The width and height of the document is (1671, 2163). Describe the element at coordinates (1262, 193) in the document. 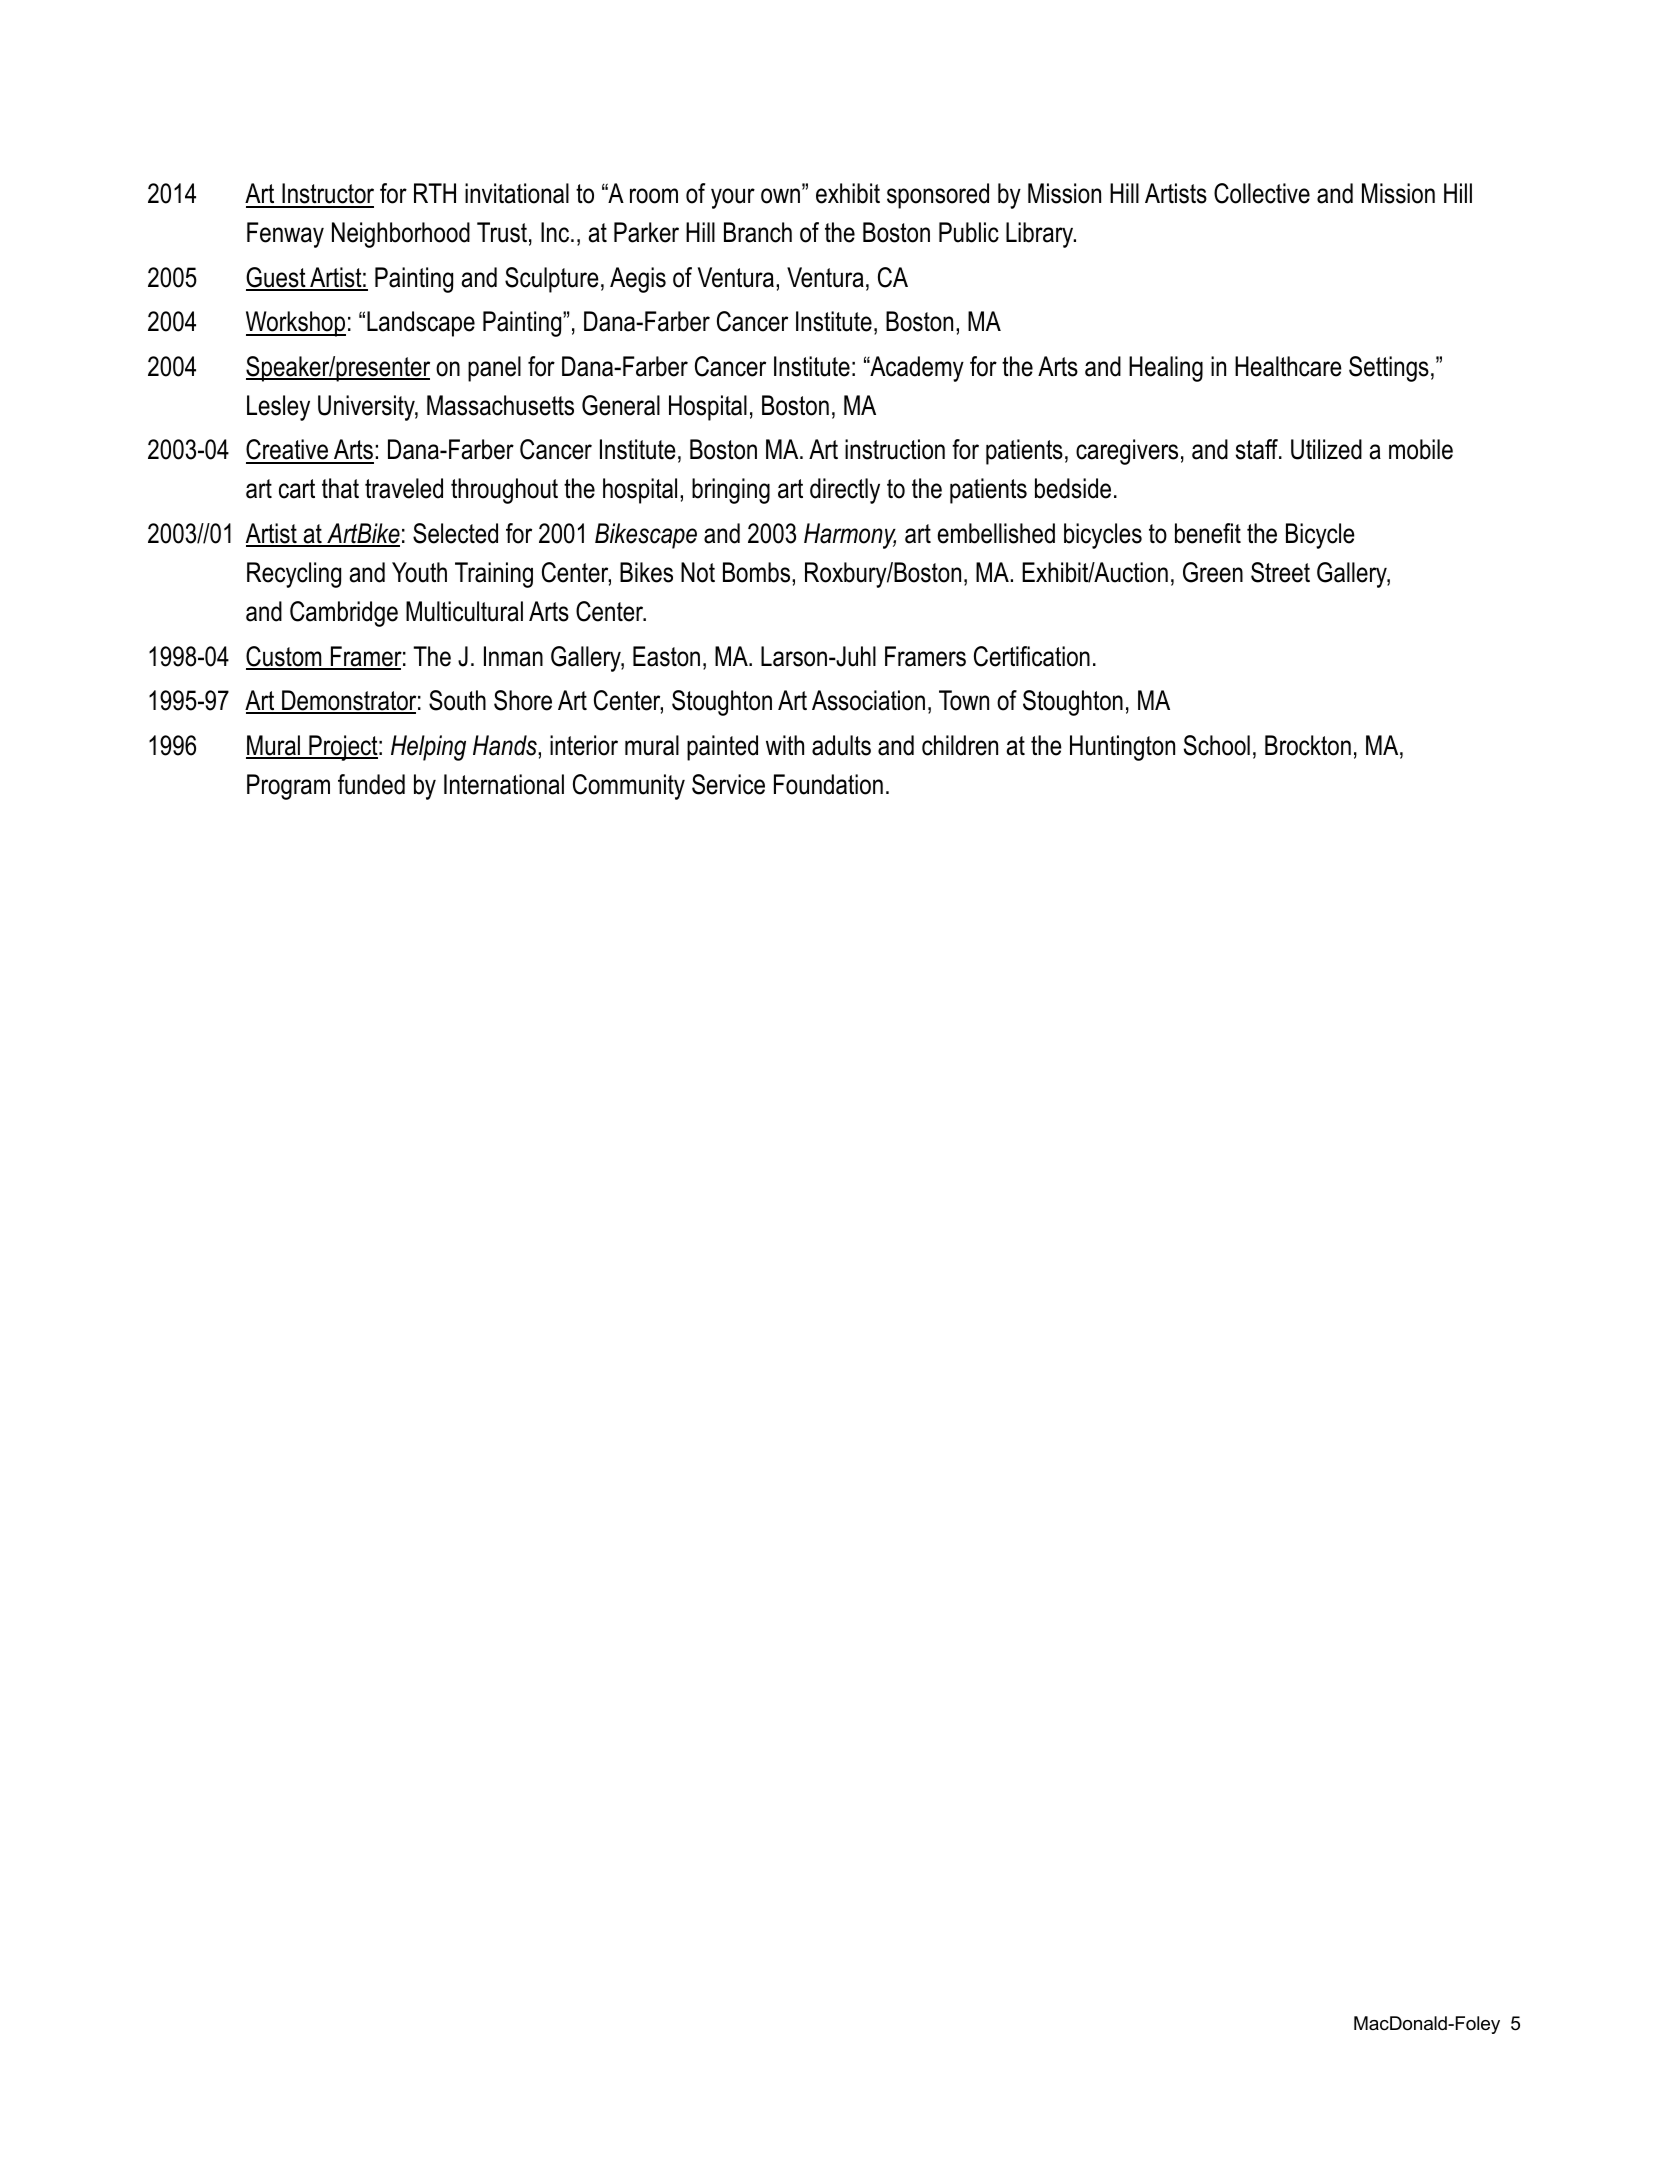

I see `Collective` at that location.
